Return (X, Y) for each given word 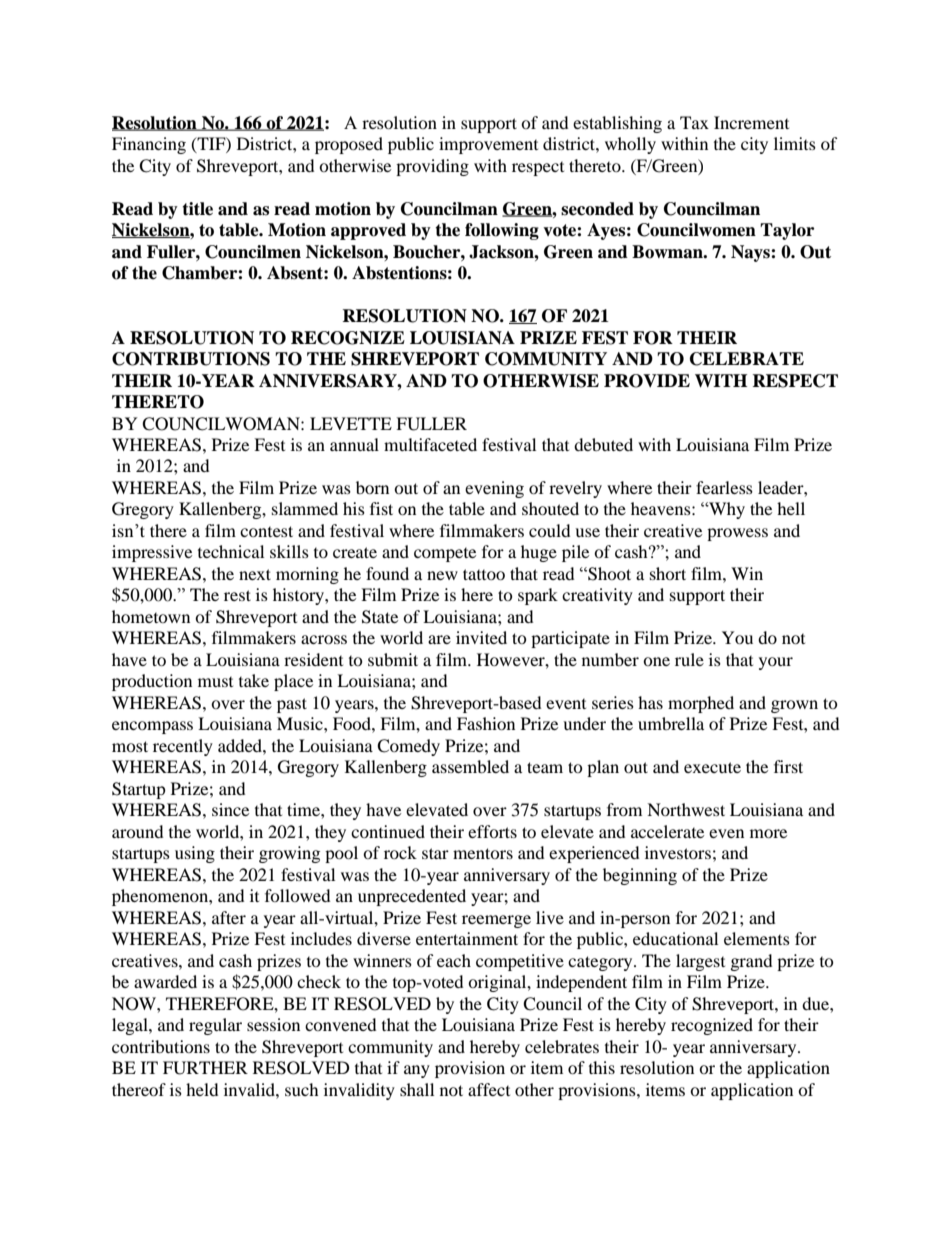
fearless (724, 487)
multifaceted (430, 444)
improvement (488, 145)
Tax (694, 122)
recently (183, 747)
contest (266, 531)
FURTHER (205, 1068)
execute (712, 767)
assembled (470, 766)
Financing (149, 145)
